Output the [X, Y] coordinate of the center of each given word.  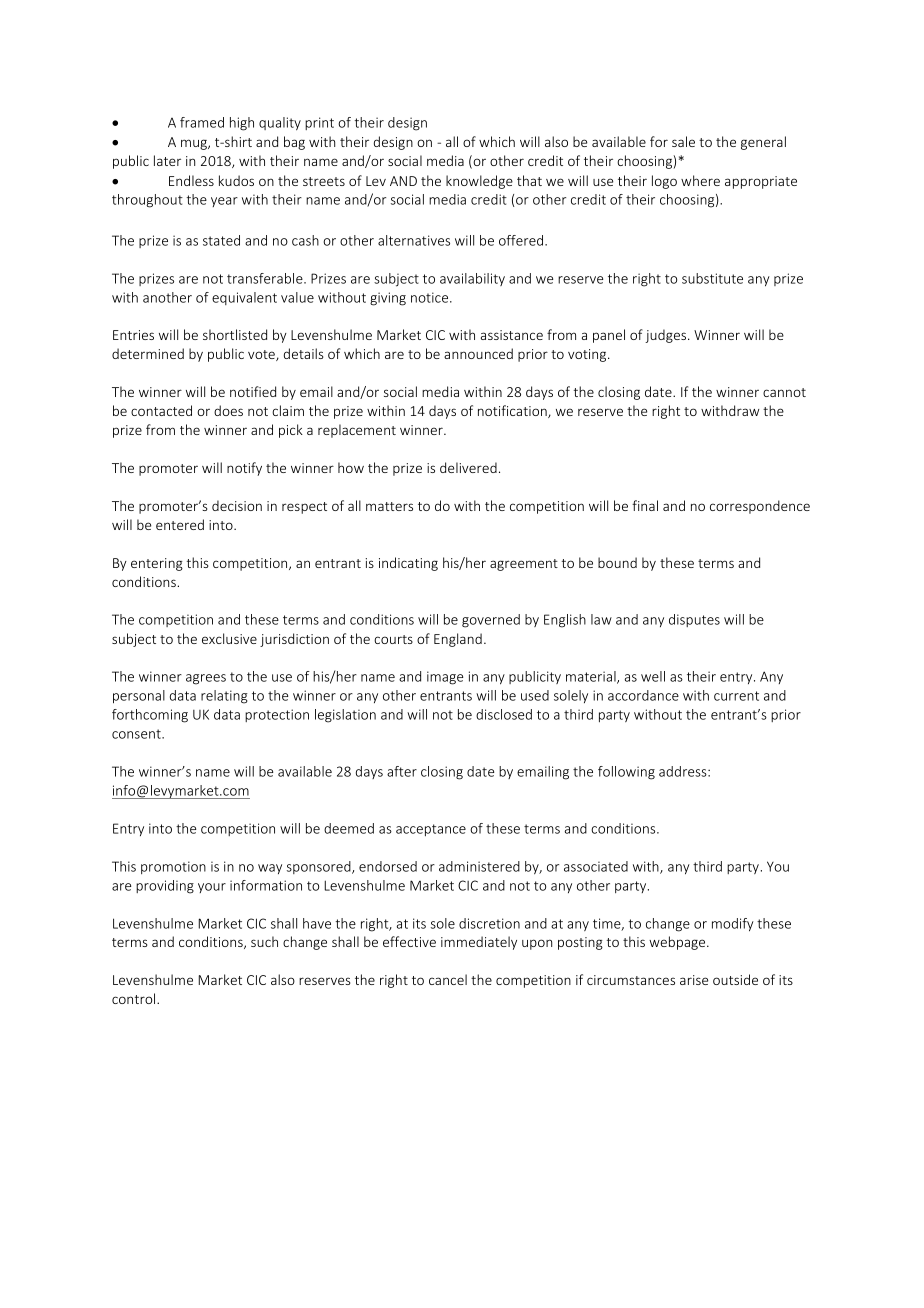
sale [683, 141]
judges [667, 336]
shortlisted [235, 334]
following [626, 773]
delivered [468, 467]
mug [195, 144]
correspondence [760, 507]
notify [244, 469]
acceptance [431, 830]
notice [431, 297]
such [264, 941]
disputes [694, 620]
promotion [173, 867]
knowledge [479, 182]
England [458, 640]
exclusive [229, 638]
